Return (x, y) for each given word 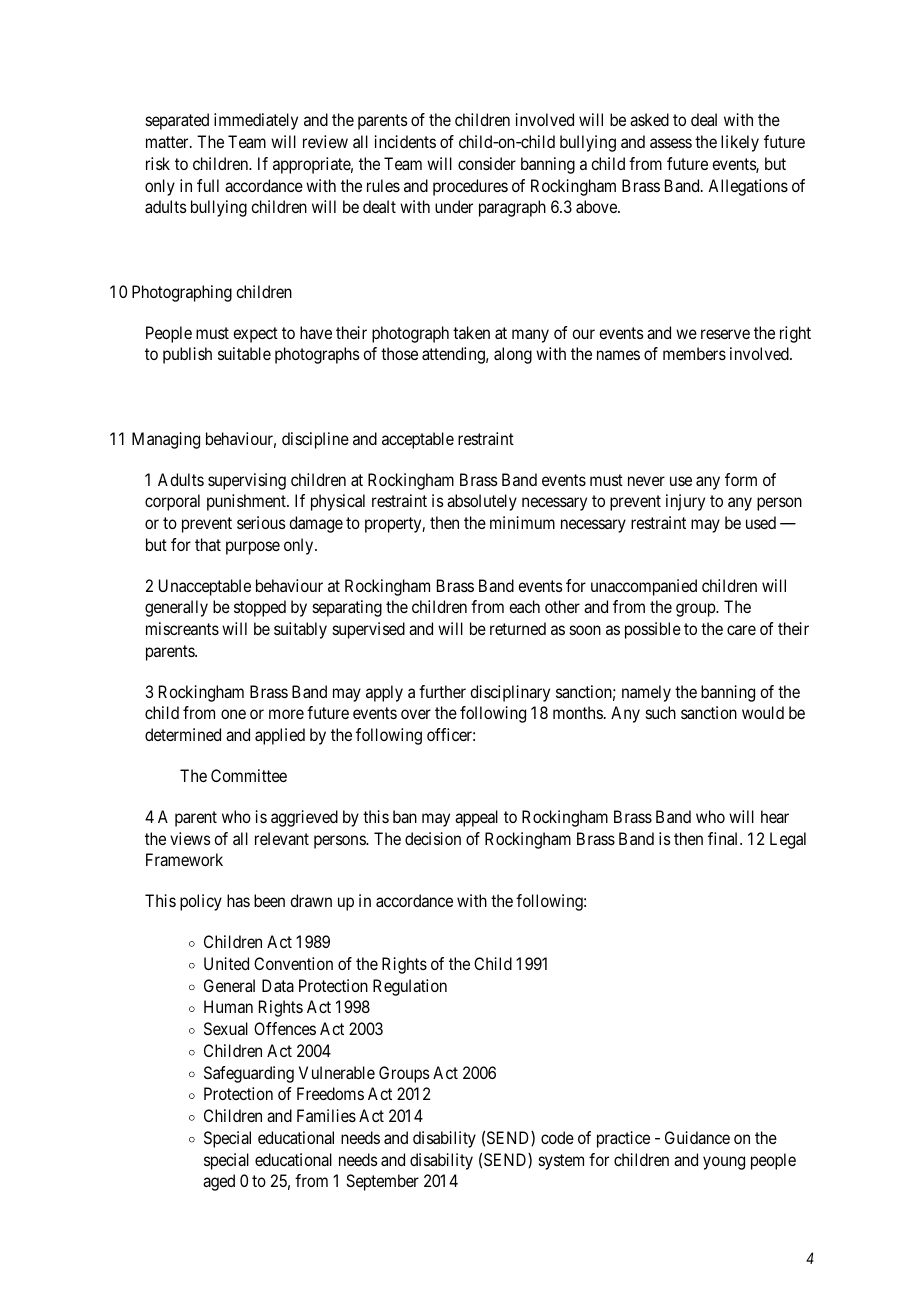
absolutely (482, 502)
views (190, 838)
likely (740, 143)
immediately (256, 121)
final (724, 838)
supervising (247, 481)
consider (487, 163)
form (741, 479)
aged (219, 1182)
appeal (476, 818)
